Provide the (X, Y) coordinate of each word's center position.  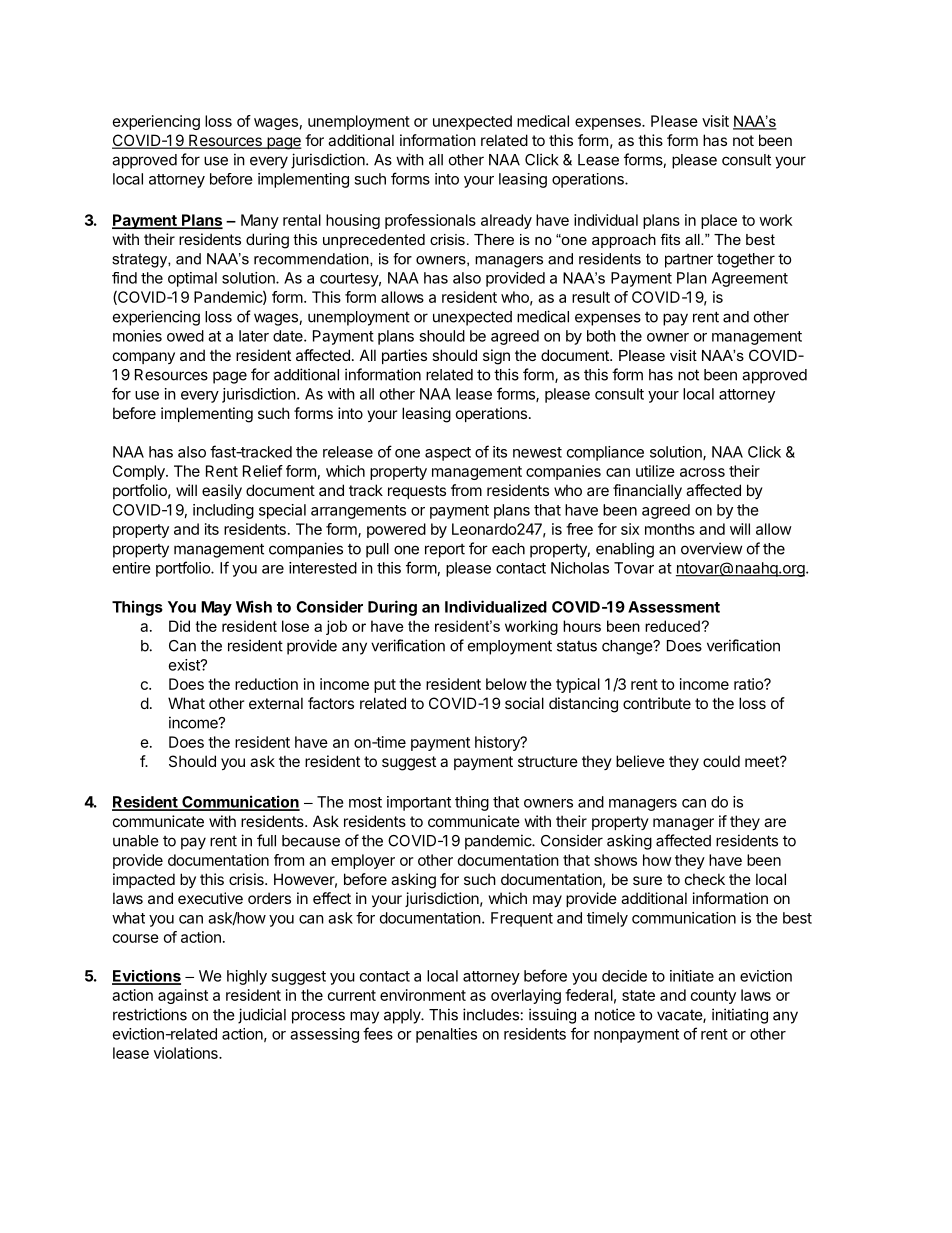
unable (136, 841)
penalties (446, 1035)
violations (187, 1053)
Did (179, 626)
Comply (140, 472)
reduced (672, 626)
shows (615, 860)
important (419, 803)
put (385, 686)
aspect (448, 454)
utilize (655, 471)
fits (670, 239)
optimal (192, 279)
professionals (430, 221)
